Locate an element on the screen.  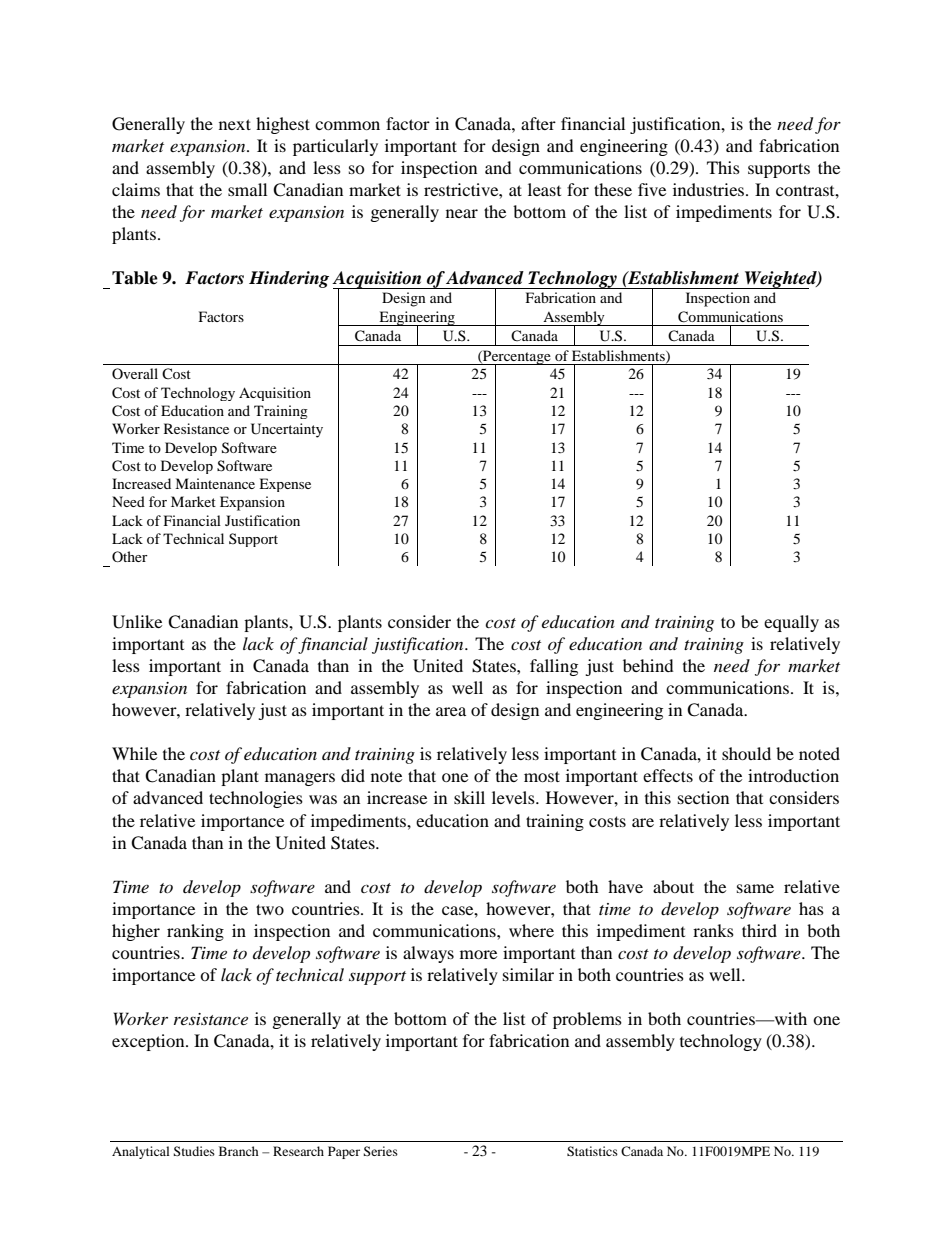
Overall is located at coordinates (135, 373).
